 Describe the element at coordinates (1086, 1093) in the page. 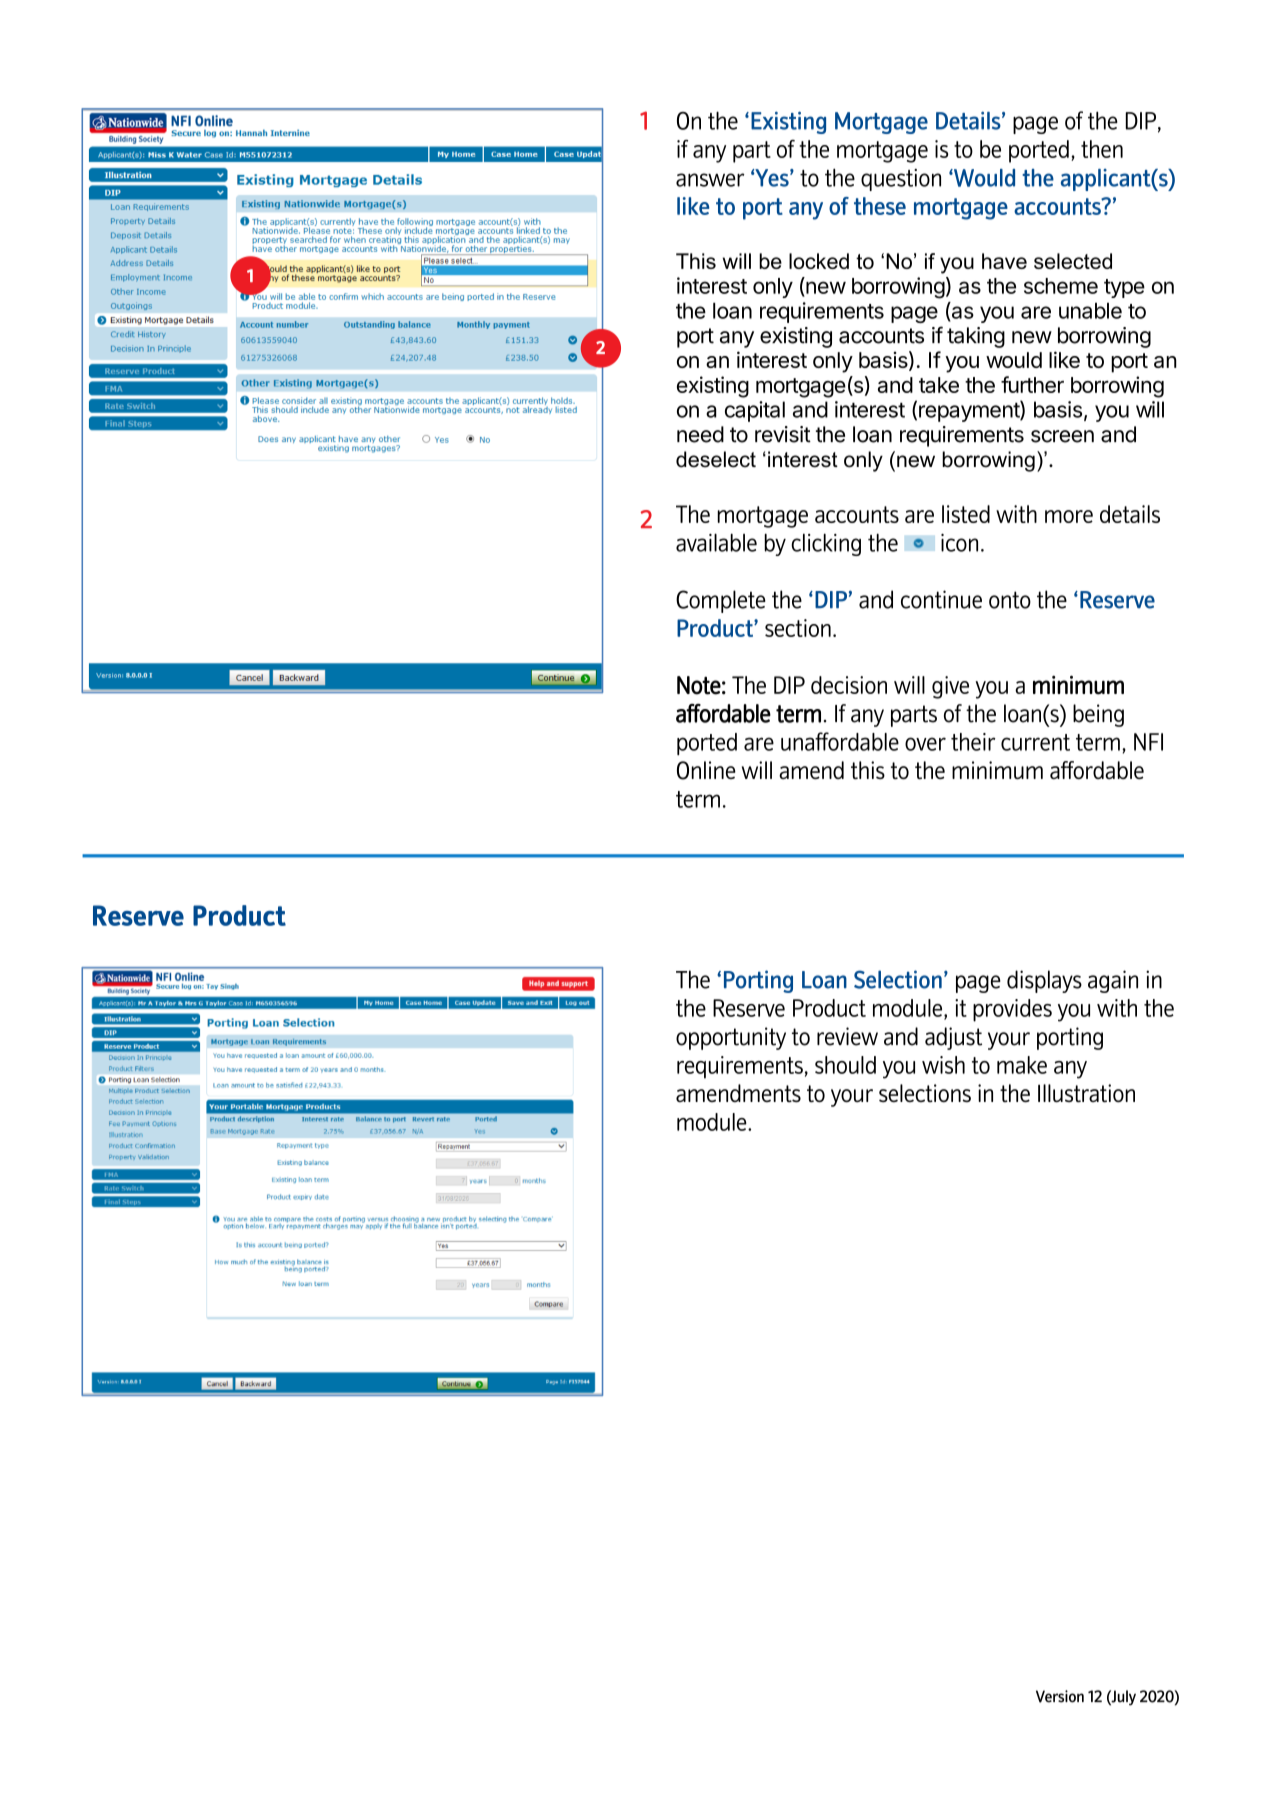

I see `Illustration` at that location.
